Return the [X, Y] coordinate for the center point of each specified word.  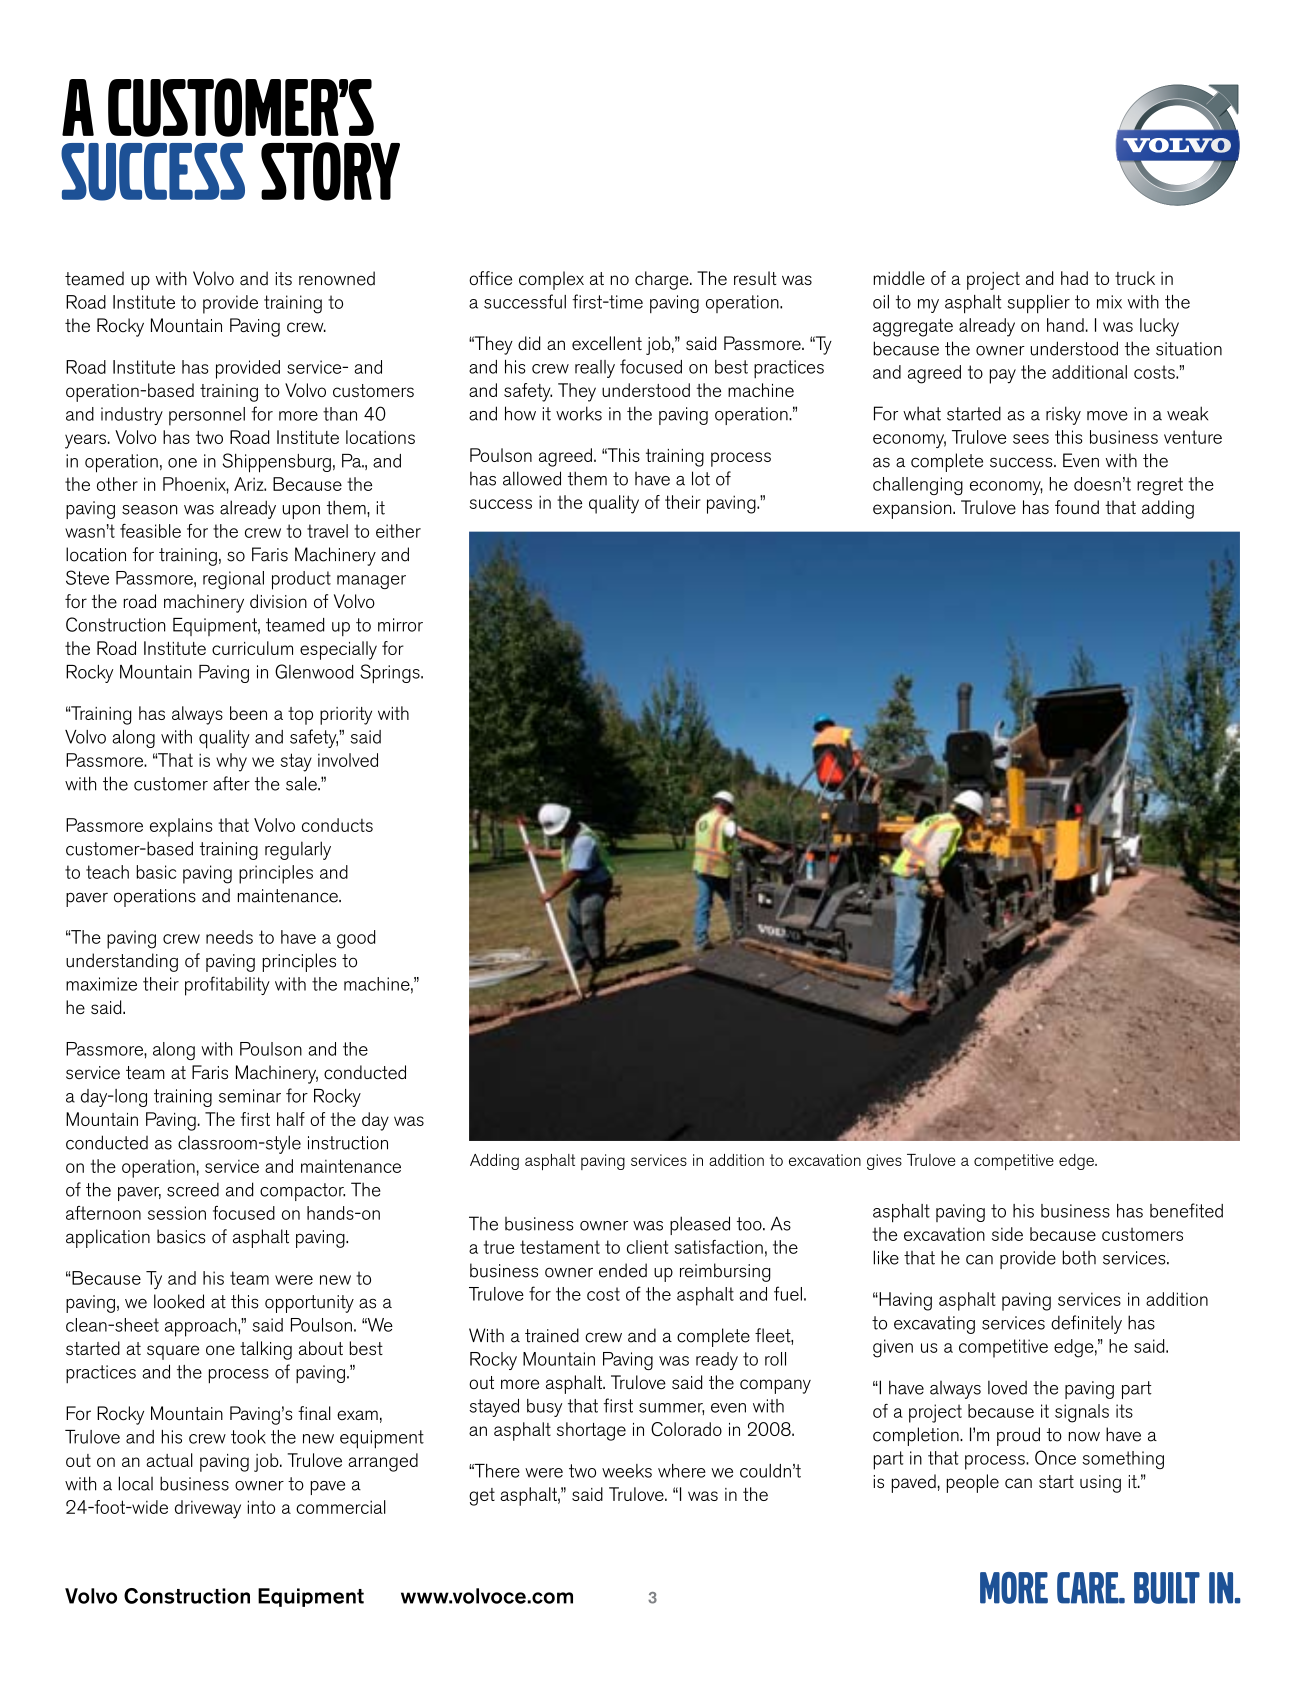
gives [884, 1162]
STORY [330, 171]
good [356, 939]
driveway [208, 1509]
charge [663, 280]
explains [181, 827]
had [1074, 278]
